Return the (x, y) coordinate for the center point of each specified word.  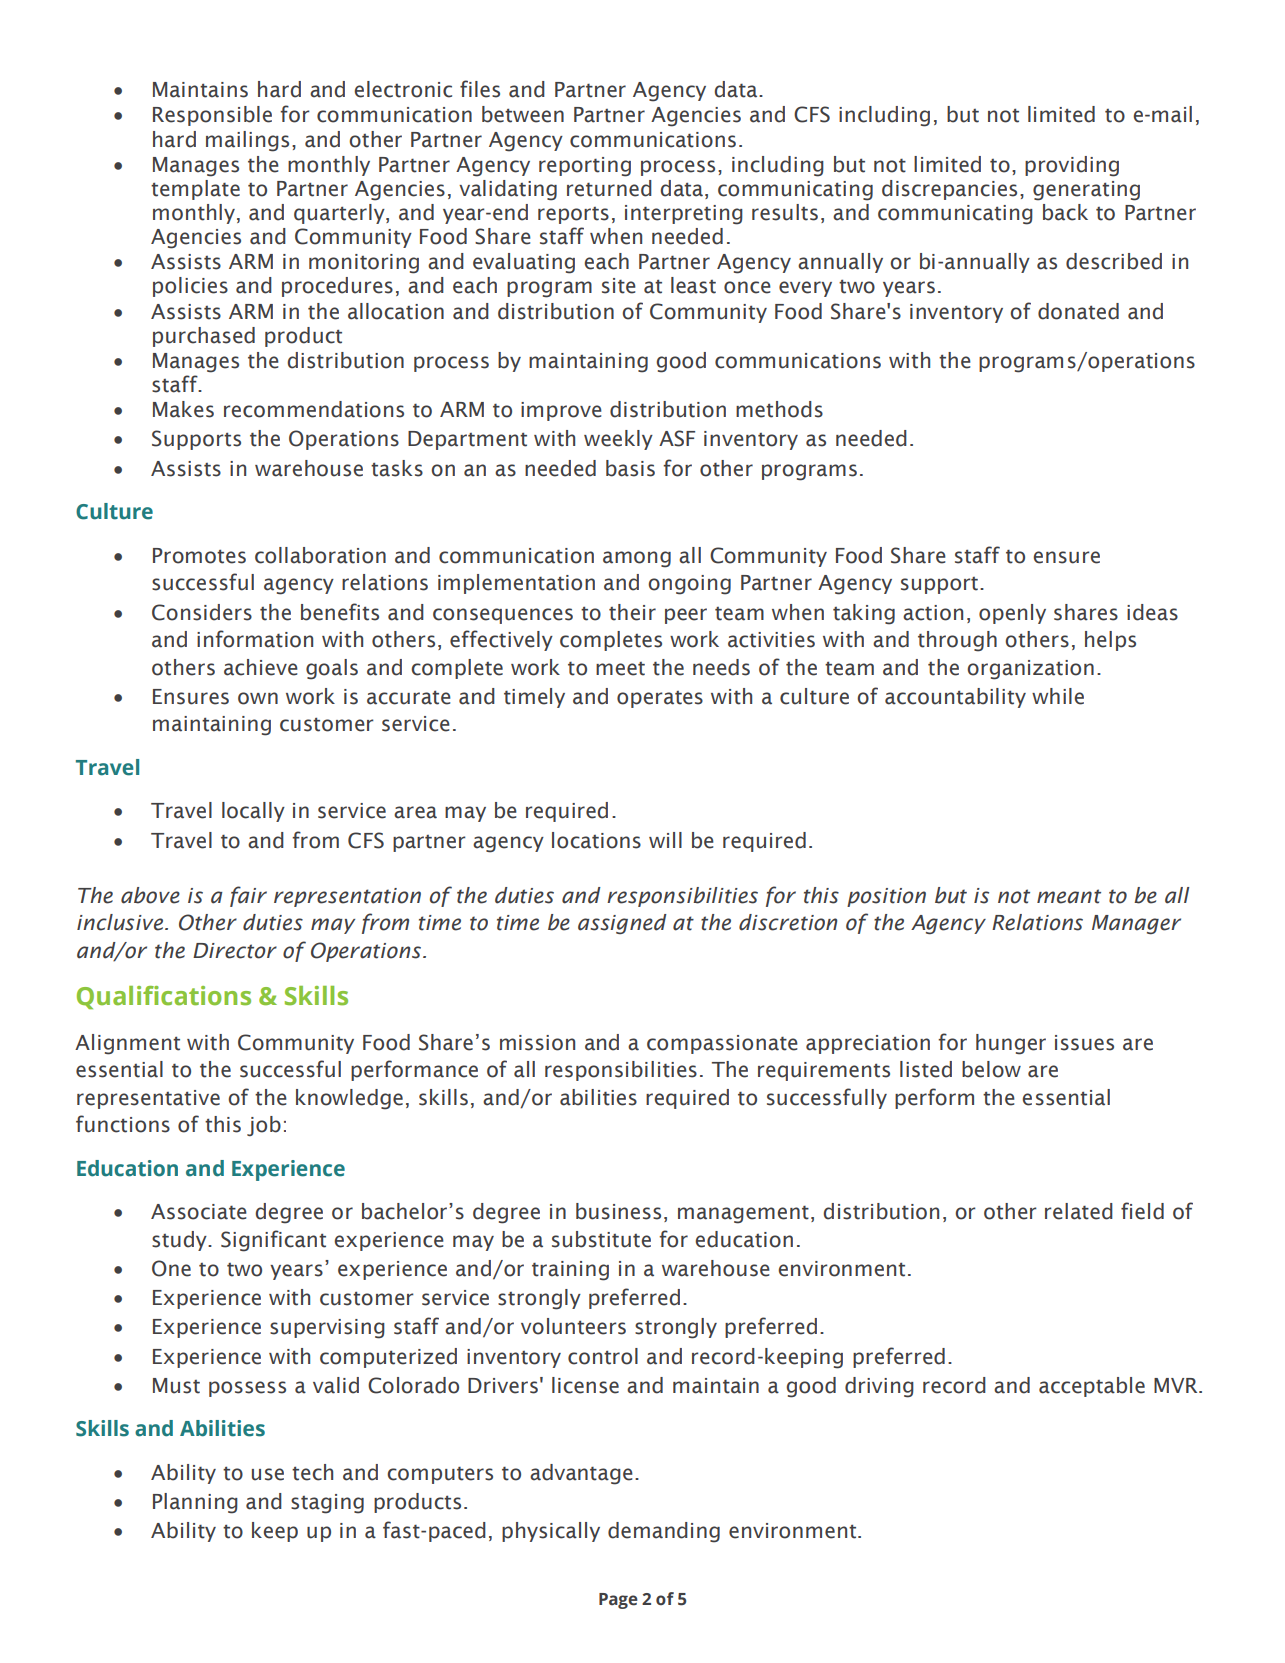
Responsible (212, 116)
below (991, 1069)
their (632, 612)
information (255, 639)
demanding (664, 1532)
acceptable (1092, 1387)
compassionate (722, 1044)
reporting (585, 167)
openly (1012, 614)
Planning (195, 1503)
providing (1072, 166)
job (264, 1126)
